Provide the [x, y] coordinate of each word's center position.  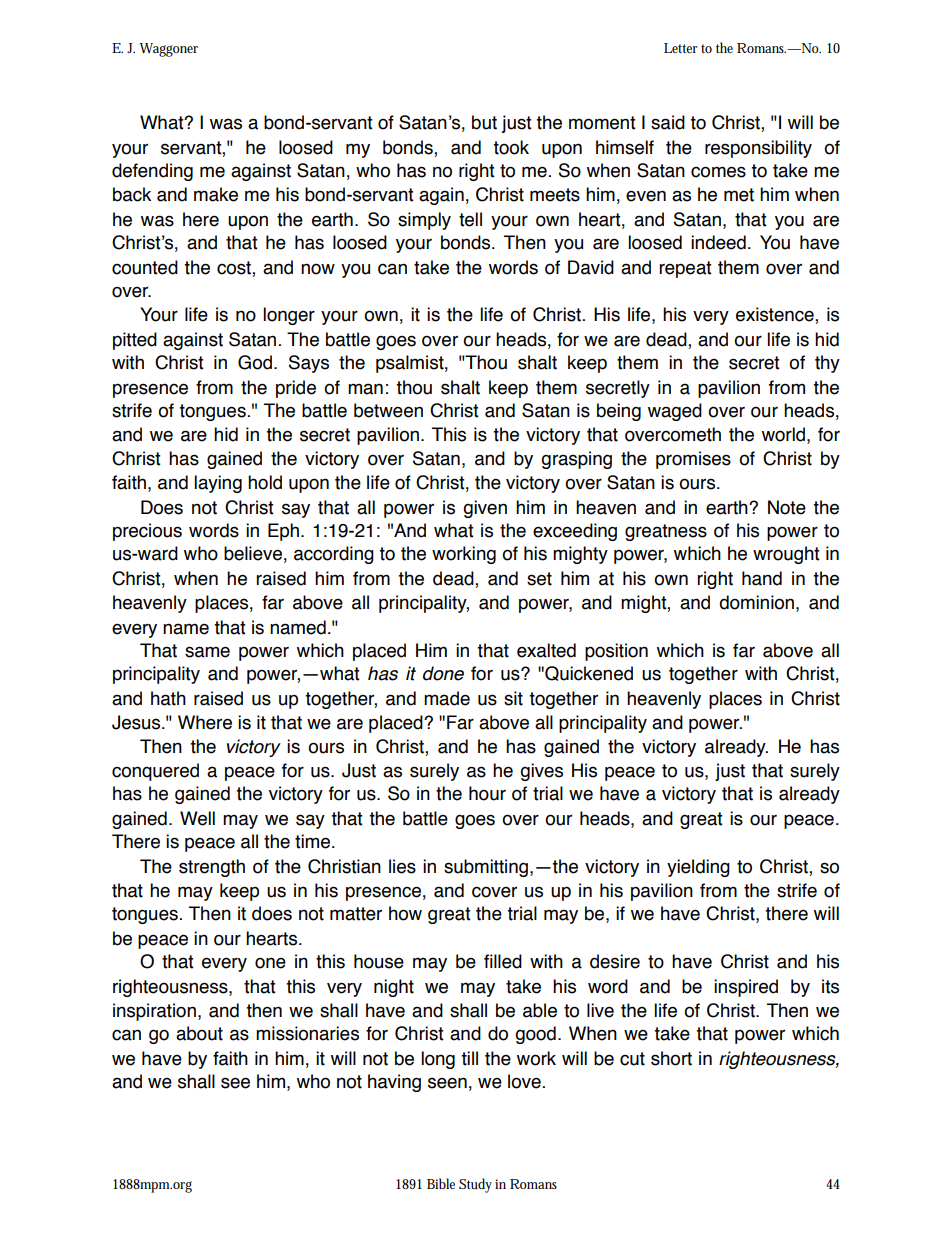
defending [152, 172]
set [539, 579]
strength [212, 868]
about [199, 1033]
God [256, 362]
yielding [698, 868]
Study [475, 1185]
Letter [681, 48]
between [388, 410]
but [484, 122]
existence [776, 315]
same [207, 652]
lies [402, 866]
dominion [758, 602]
